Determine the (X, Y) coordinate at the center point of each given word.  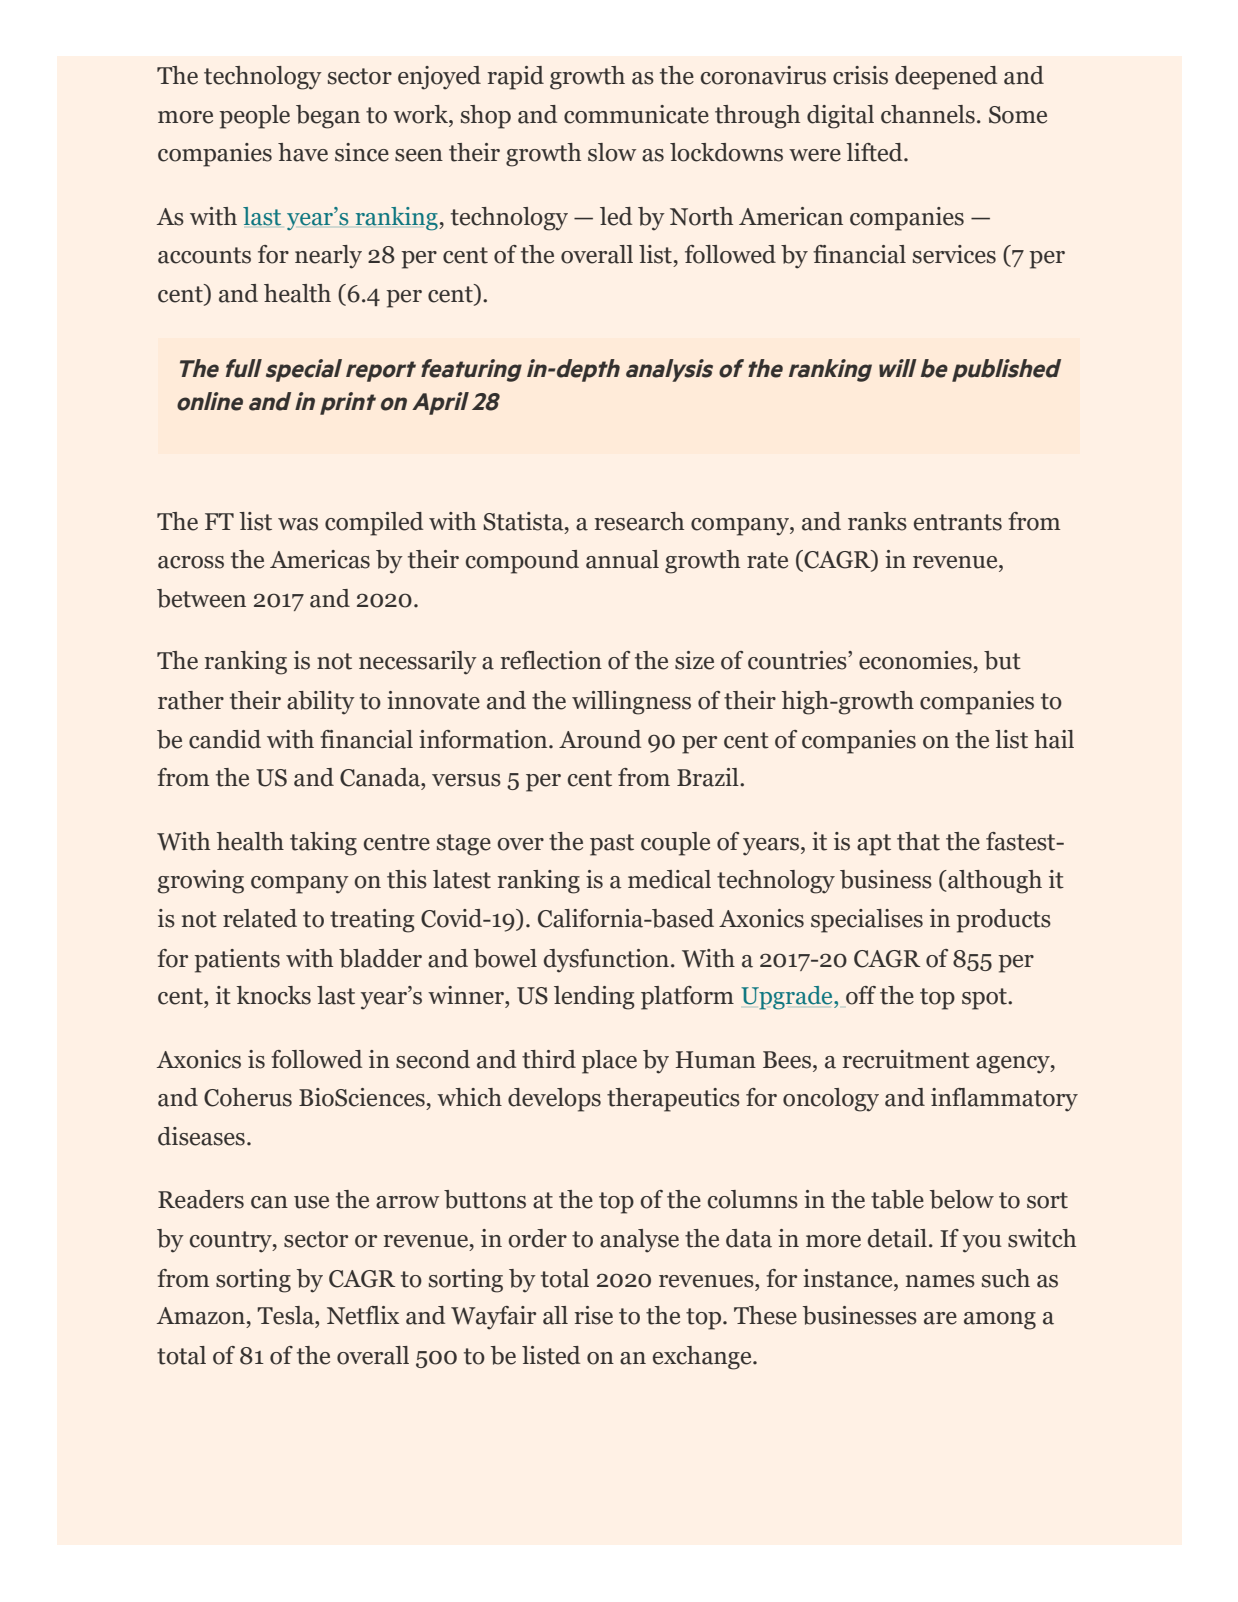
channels (928, 114)
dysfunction (608, 961)
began (328, 117)
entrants (958, 522)
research (639, 521)
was (298, 524)
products (1003, 921)
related (260, 918)
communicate (636, 114)
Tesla (286, 1315)
